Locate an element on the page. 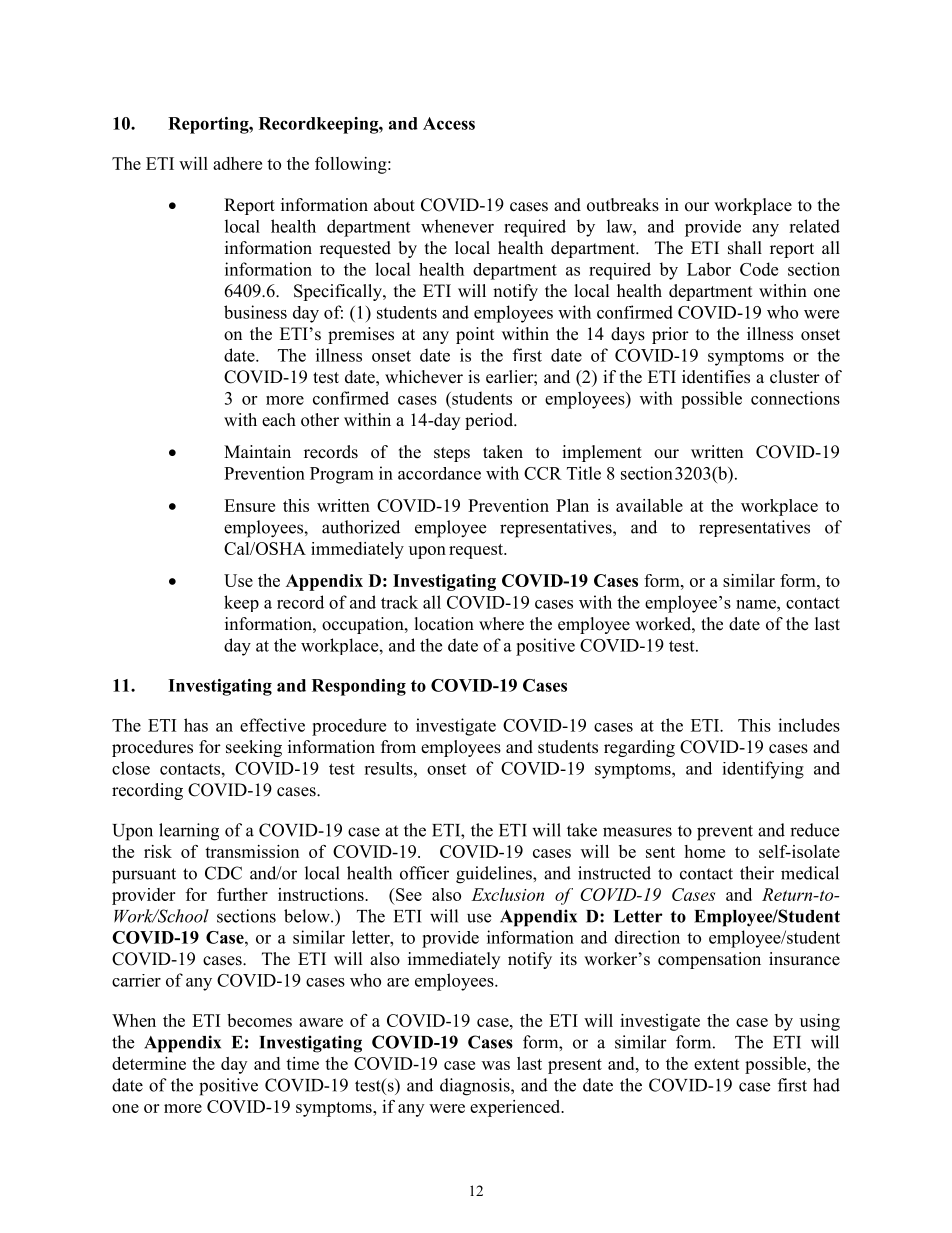  steps is located at coordinates (452, 454).
